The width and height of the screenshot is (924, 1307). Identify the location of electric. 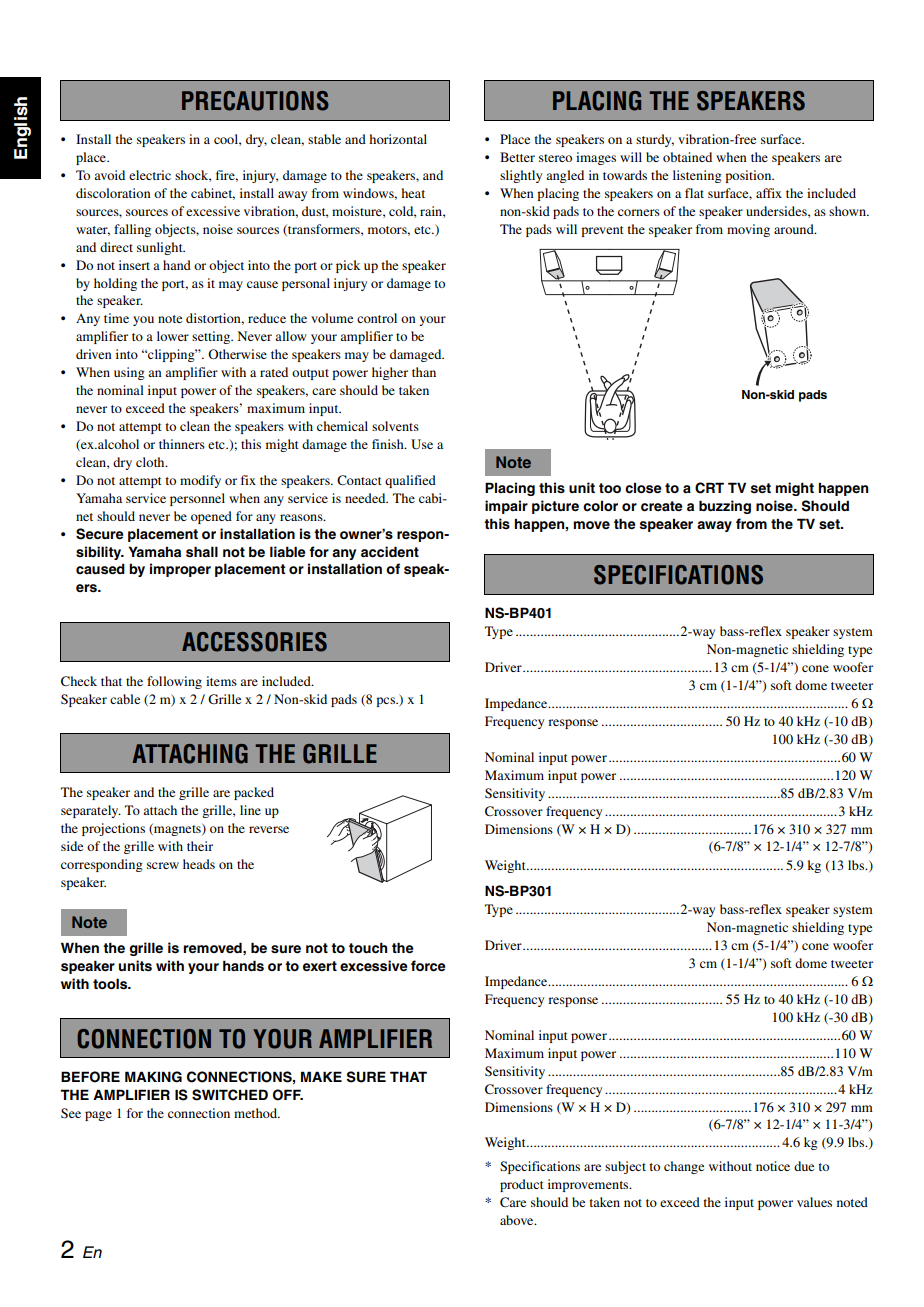
(150, 175).
